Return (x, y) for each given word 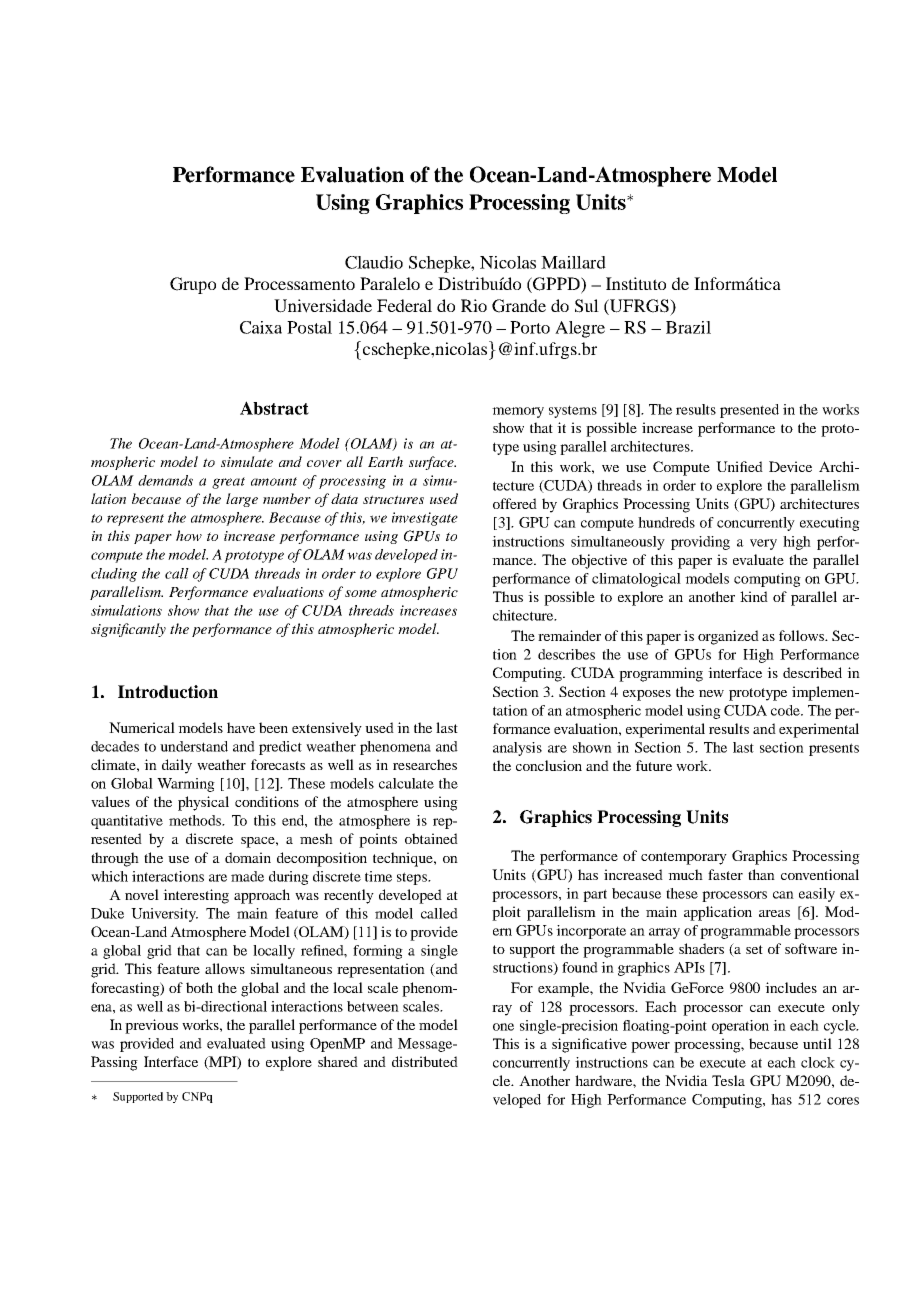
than (761, 874)
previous (151, 1026)
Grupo (193, 285)
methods (196, 820)
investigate (425, 519)
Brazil (688, 327)
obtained (431, 838)
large (242, 500)
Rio (474, 305)
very (763, 544)
